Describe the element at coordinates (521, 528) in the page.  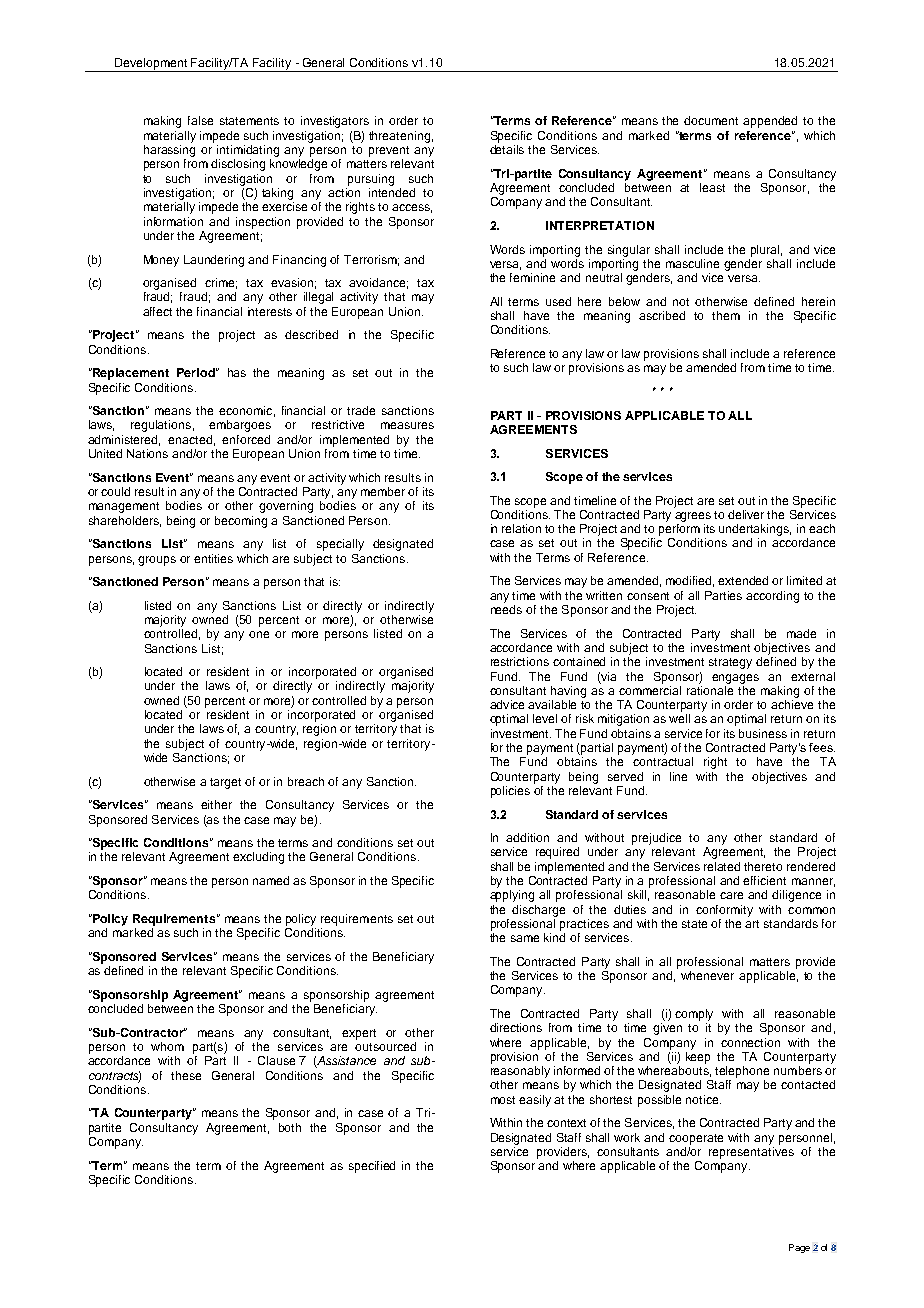
I see `relation` at that location.
